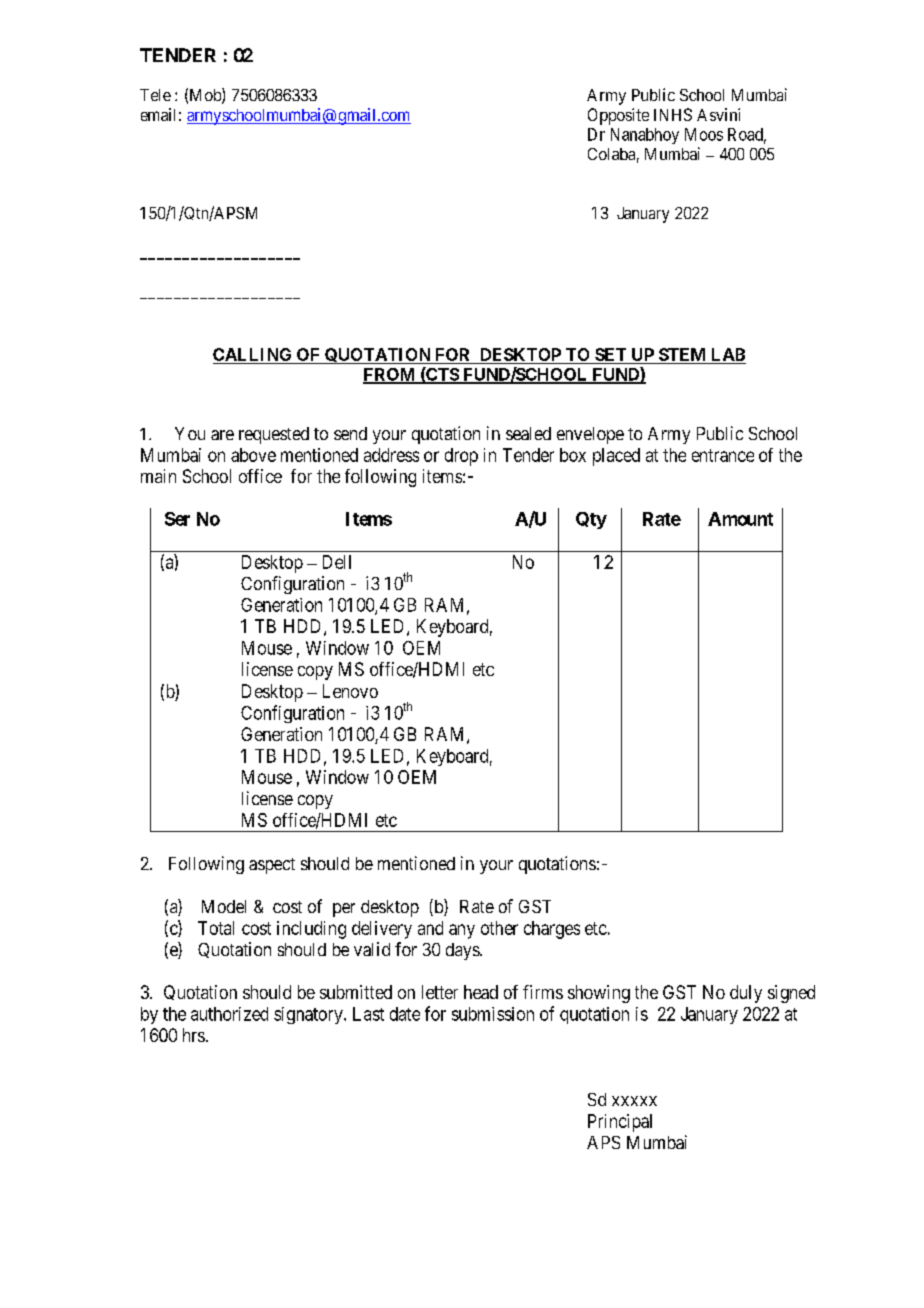 Image resolution: width=924 pixels, height=1308 pixels. Describe the element at coordinates (493, 1014) in the image. I see `submission` at that location.
